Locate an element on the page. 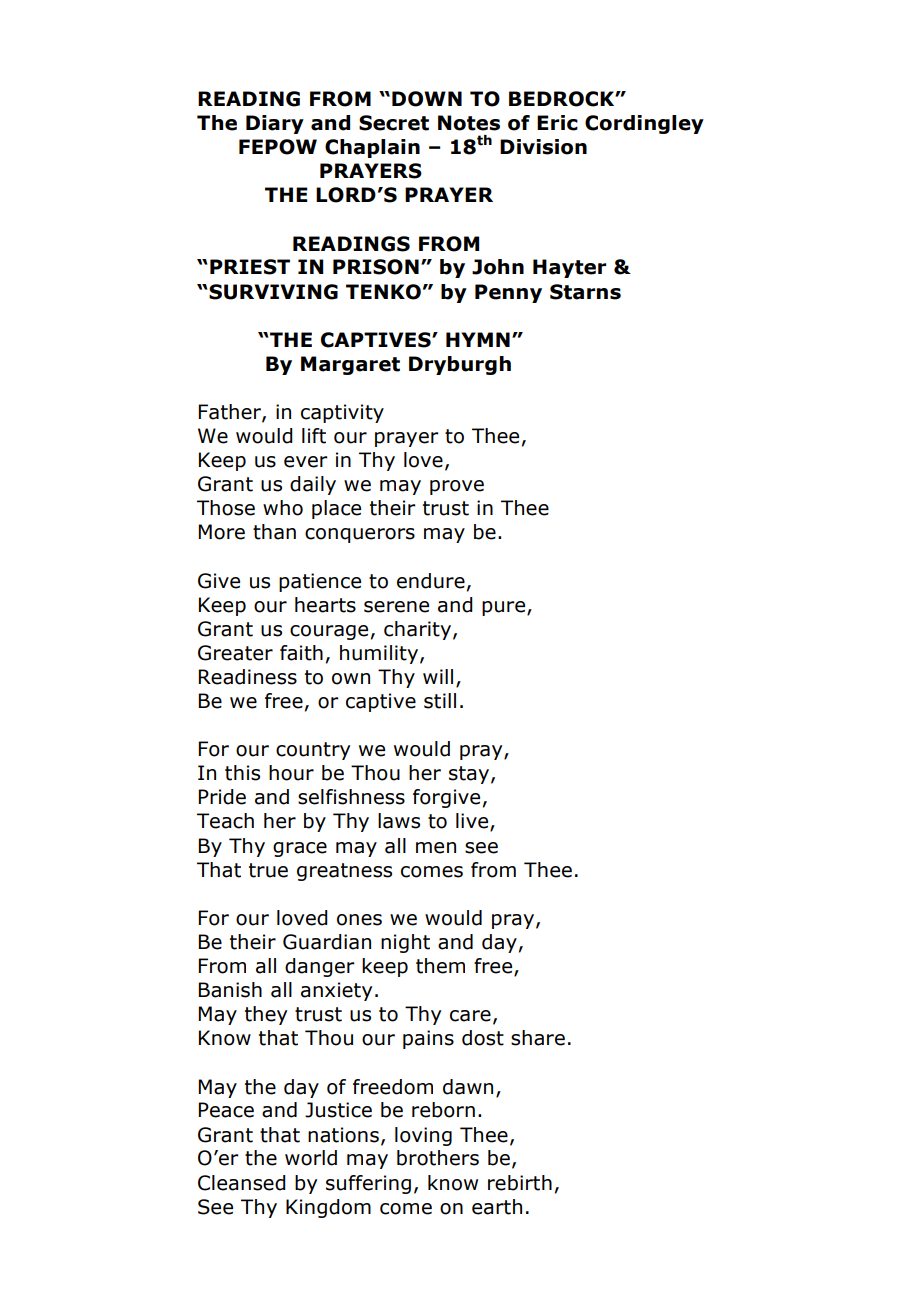 Image resolution: width=924 pixels, height=1311 pixels. humility is located at coordinates (379, 654).
